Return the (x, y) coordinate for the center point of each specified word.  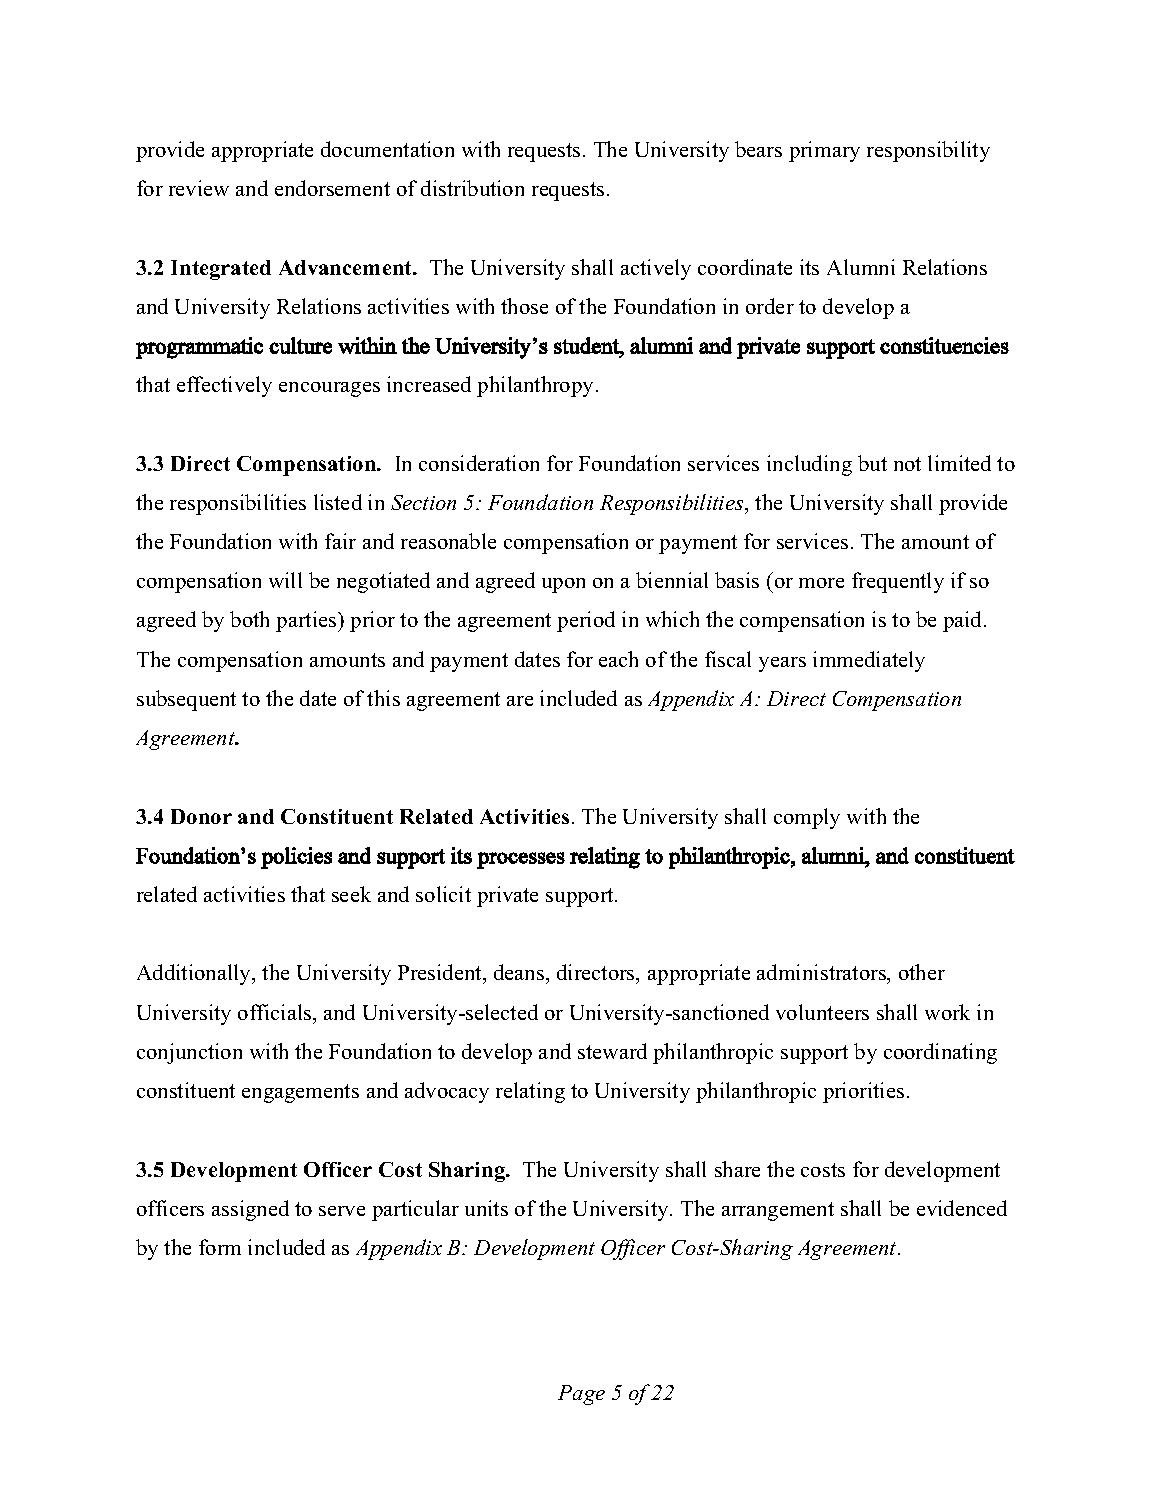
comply (807, 818)
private (507, 896)
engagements (300, 1093)
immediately (869, 661)
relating (530, 1092)
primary (824, 151)
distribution (472, 188)
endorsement (332, 188)
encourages (329, 389)
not (907, 464)
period (586, 621)
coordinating (940, 1053)
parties (307, 621)
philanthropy (535, 386)
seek (351, 894)
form (220, 1247)
